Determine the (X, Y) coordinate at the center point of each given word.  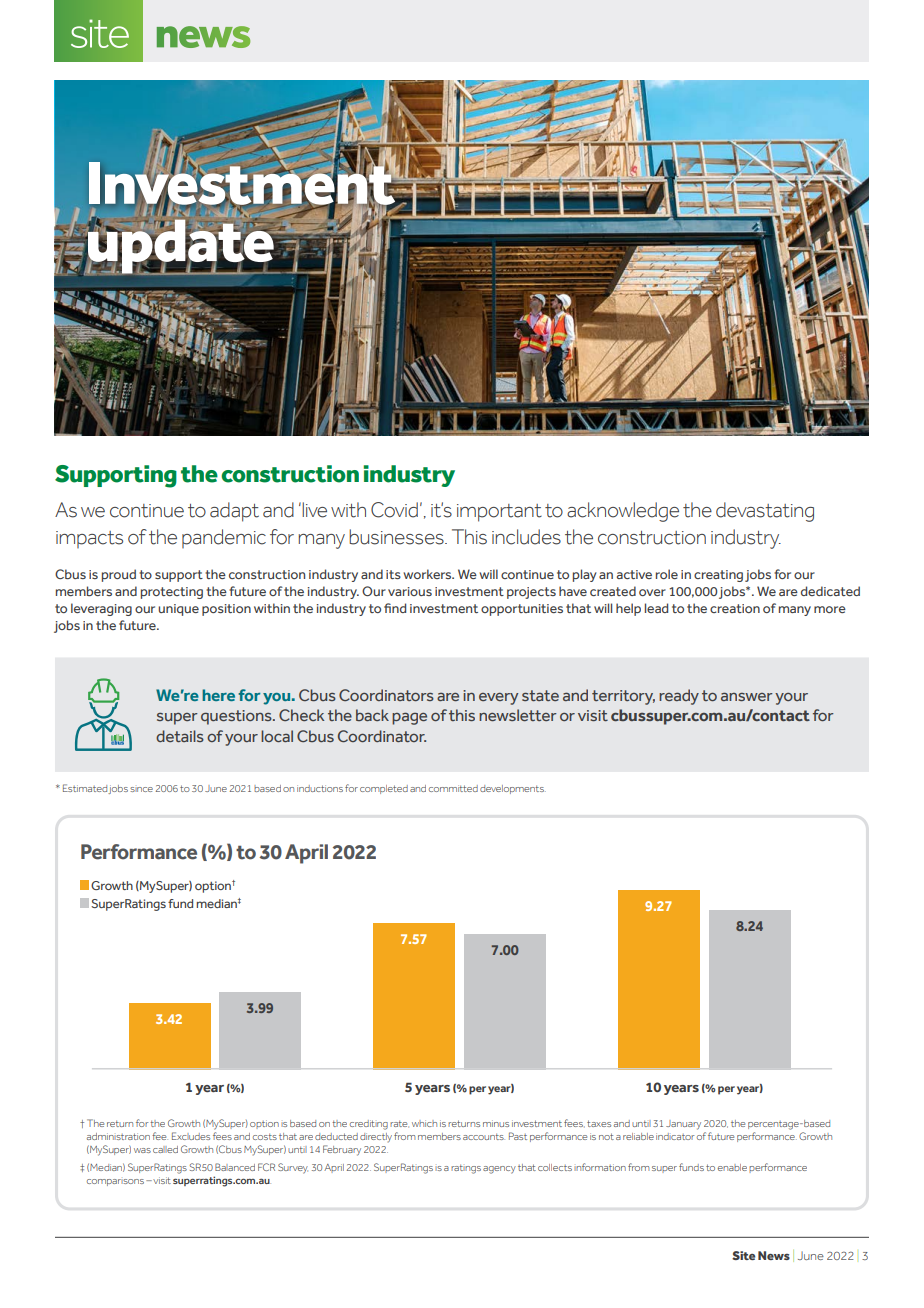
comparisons (117, 1182)
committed (453, 788)
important (499, 513)
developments (513, 789)
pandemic (224, 538)
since (141, 789)
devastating (765, 512)
